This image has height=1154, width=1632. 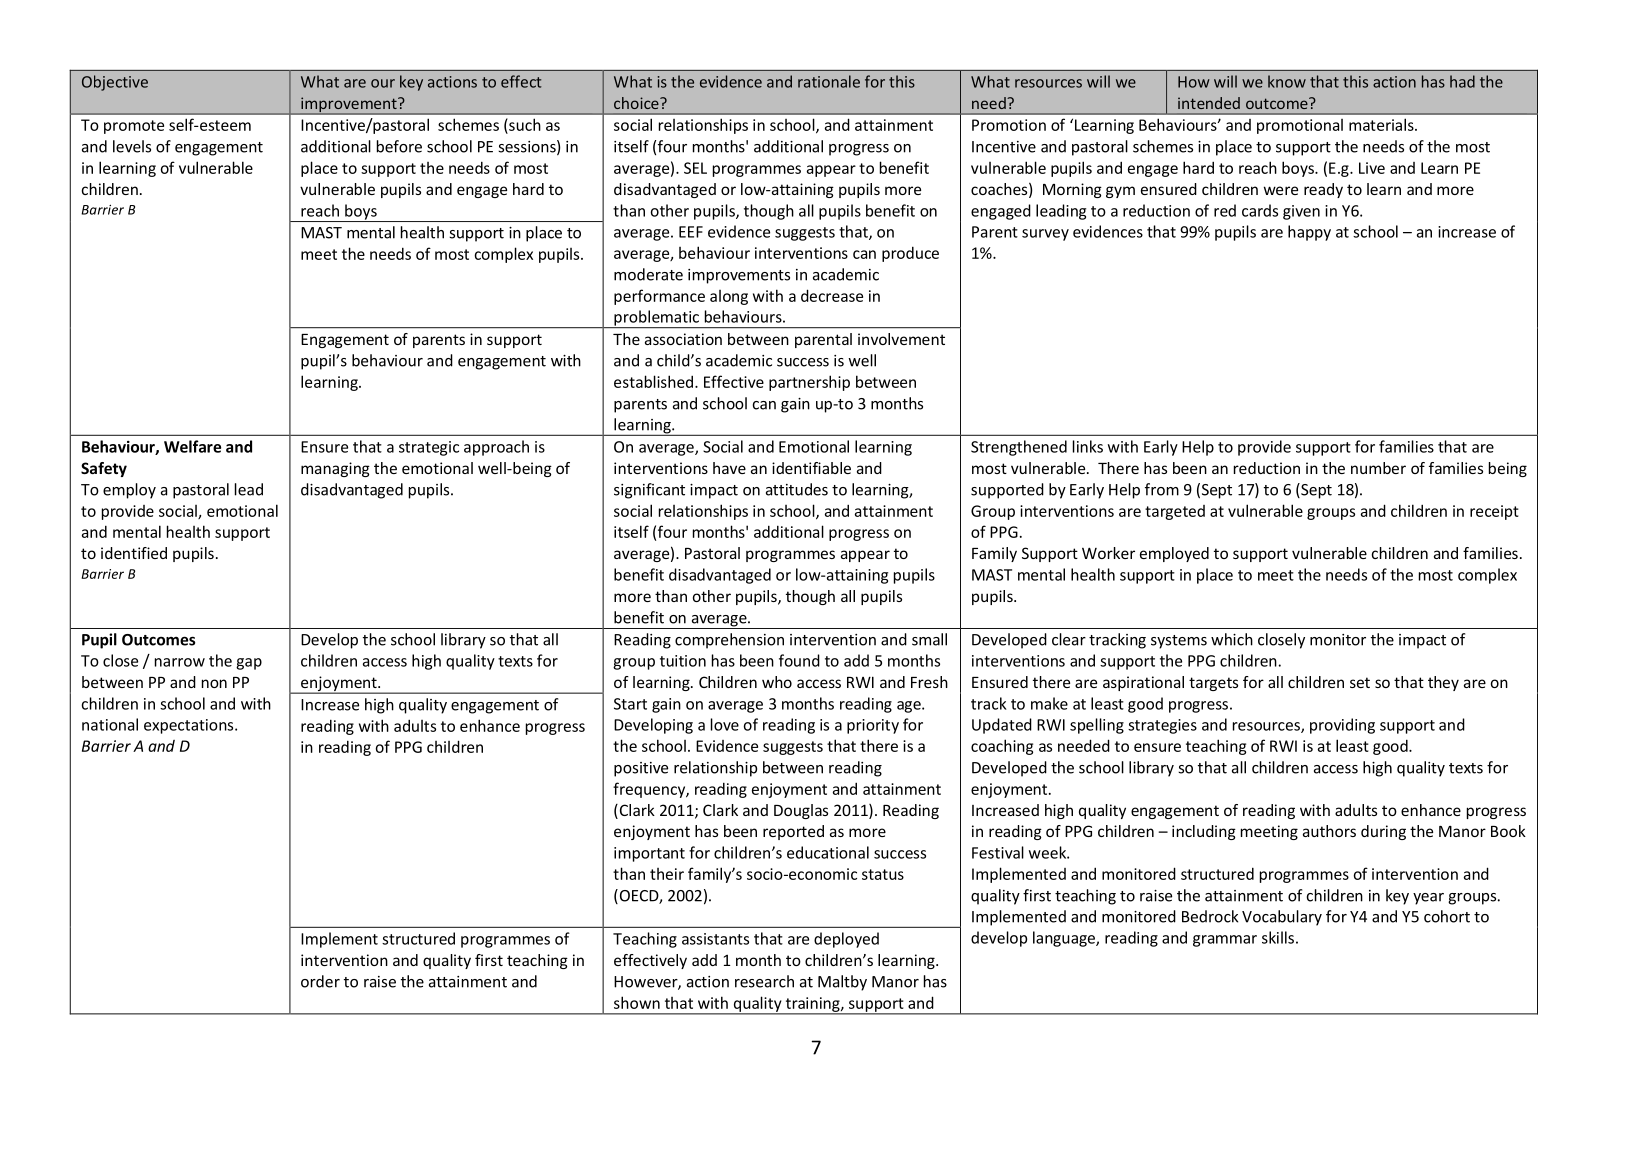 I want to click on Welfare, so click(x=192, y=446).
